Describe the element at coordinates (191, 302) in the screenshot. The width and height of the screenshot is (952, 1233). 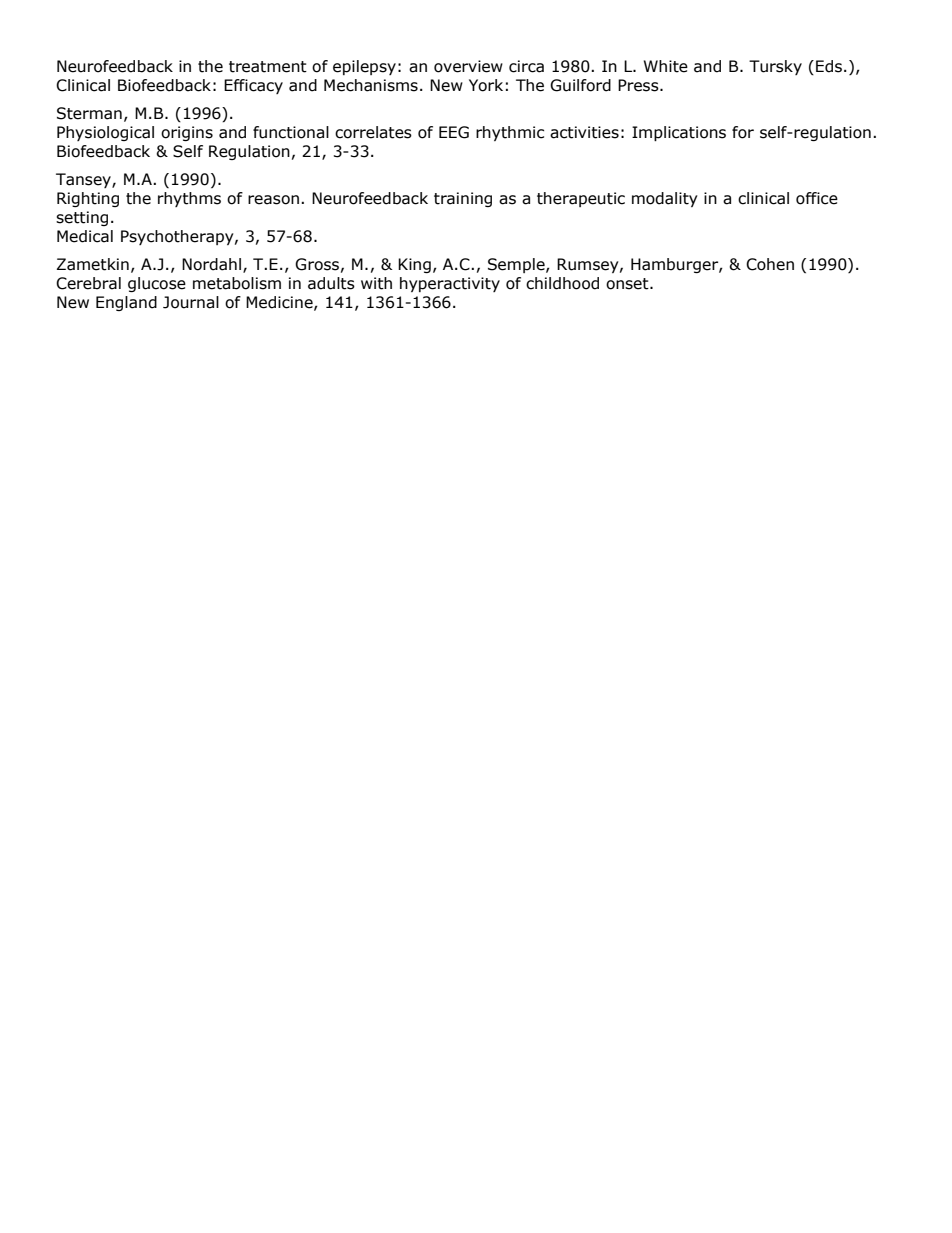
I see `Journal` at that location.
